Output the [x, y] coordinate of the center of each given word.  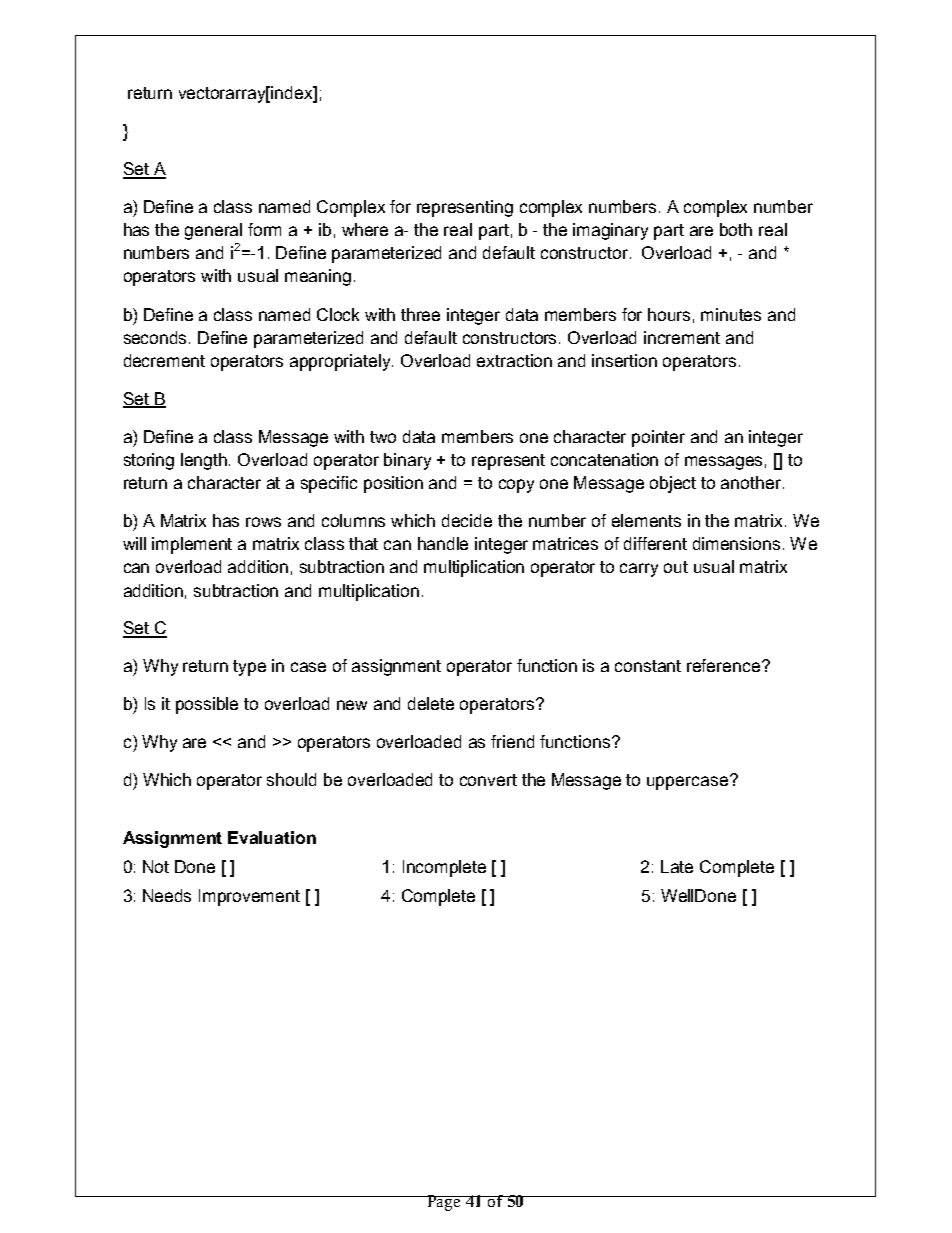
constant [648, 666]
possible [207, 705]
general [213, 231]
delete [431, 703]
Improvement [249, 897]
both [736, 229]
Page [444, 1203]
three [420, 314]
